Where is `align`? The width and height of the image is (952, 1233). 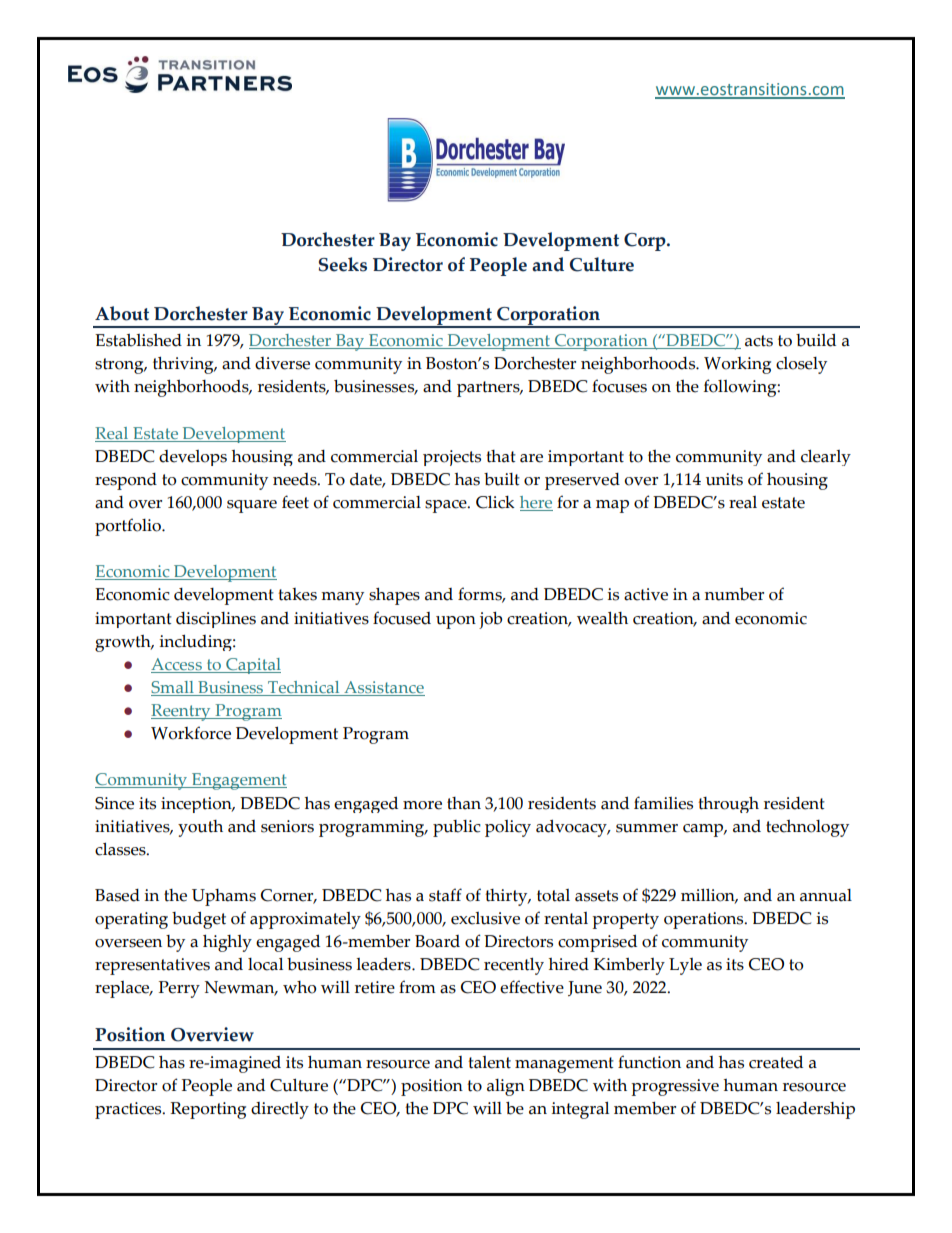 align is located at coordinates (506, 1087).
